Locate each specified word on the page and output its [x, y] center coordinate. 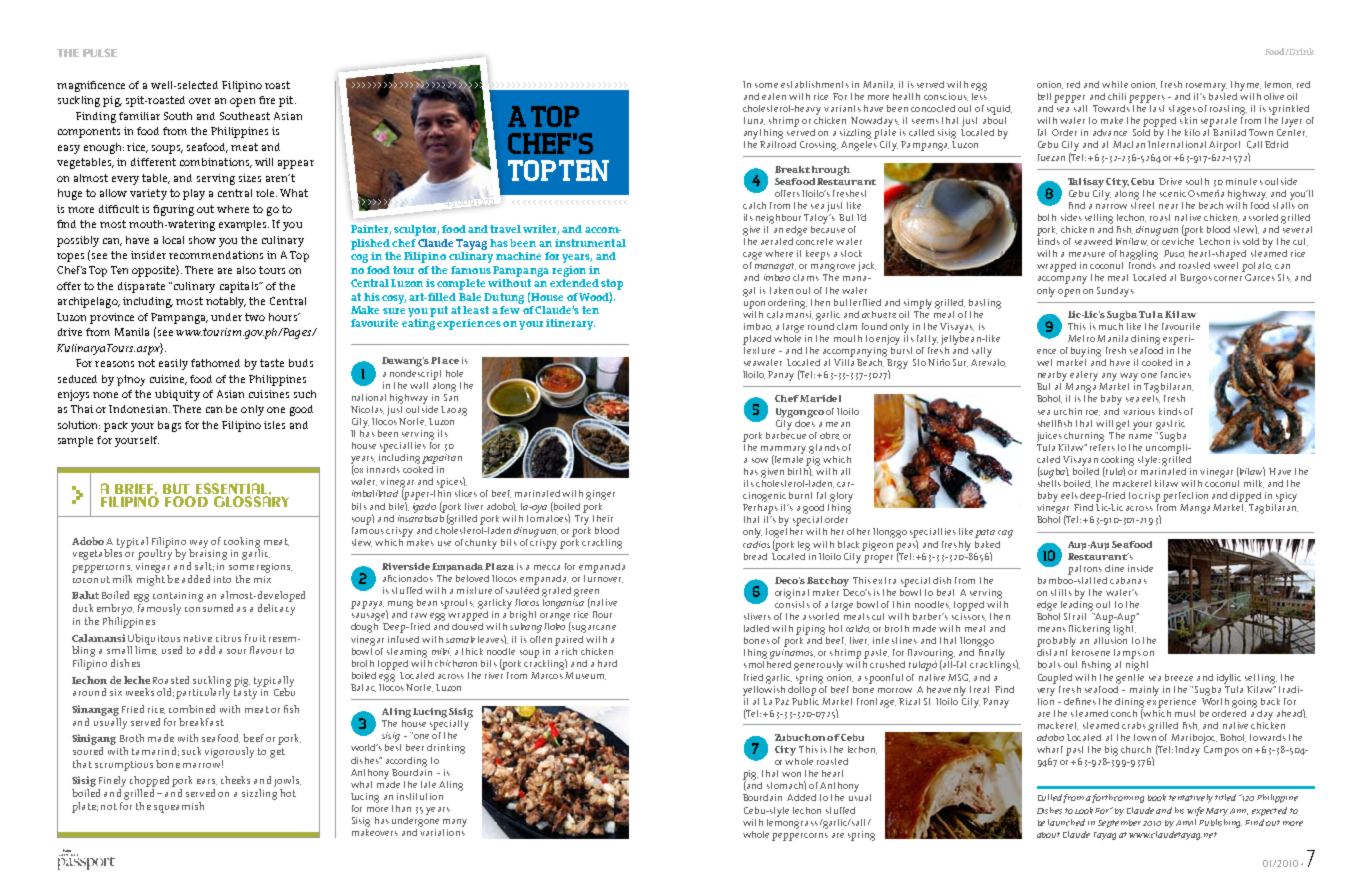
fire [267, 100]
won [791, 774]
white [1115, 84]
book [1157, 797]
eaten [774, 96]
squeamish [179, 807]
